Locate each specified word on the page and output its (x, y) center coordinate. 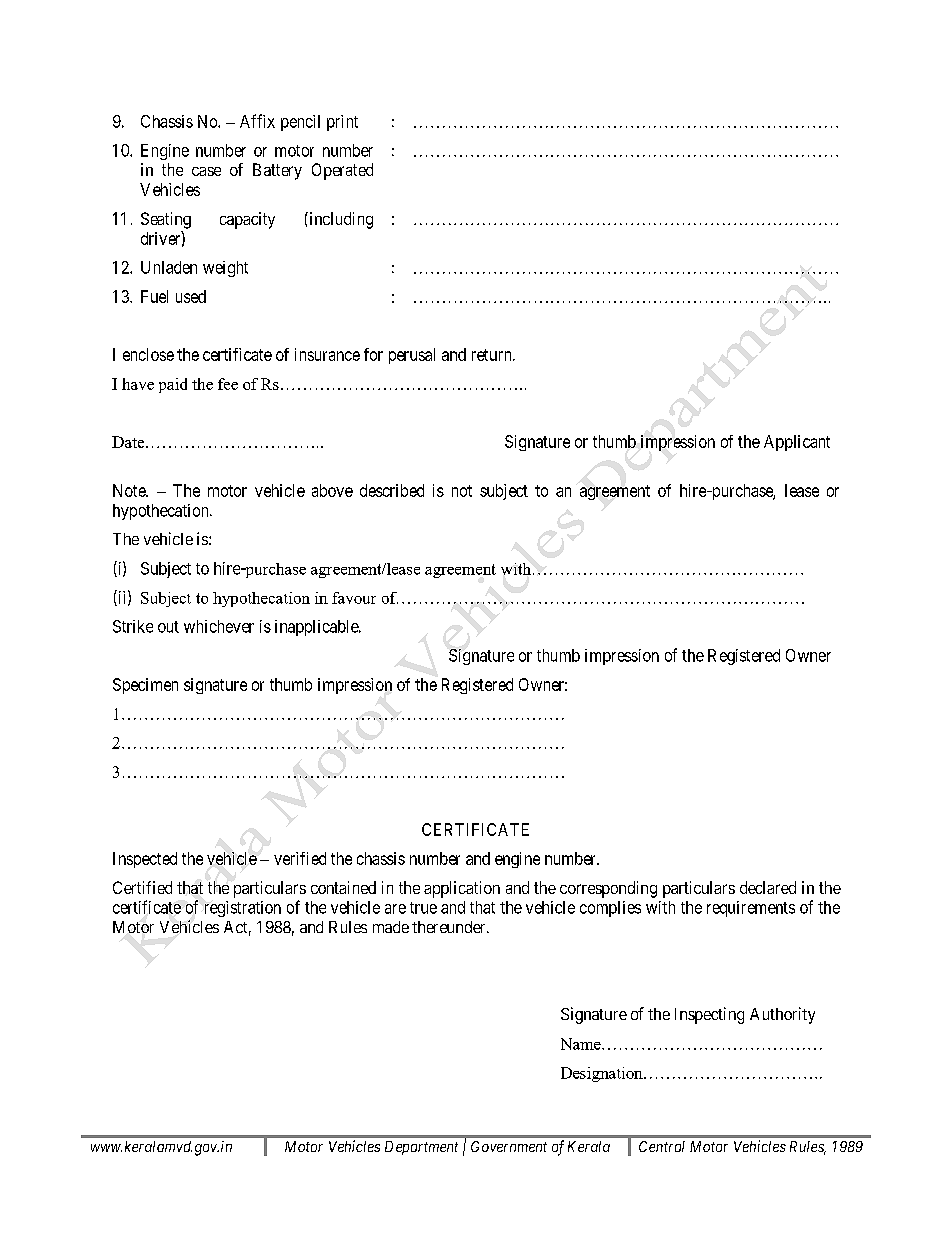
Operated (342, 171)
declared (768, 887)
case (206, 171)
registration (243, 909)
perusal (412, 356)
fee (228, 384)
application (462, 889)
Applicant (797, 443)
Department (421, 1148)
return (493, 355)
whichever (219, 626)
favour (354, 598)
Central (662, 1146)
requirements (751, 909)
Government (509, 1146)
